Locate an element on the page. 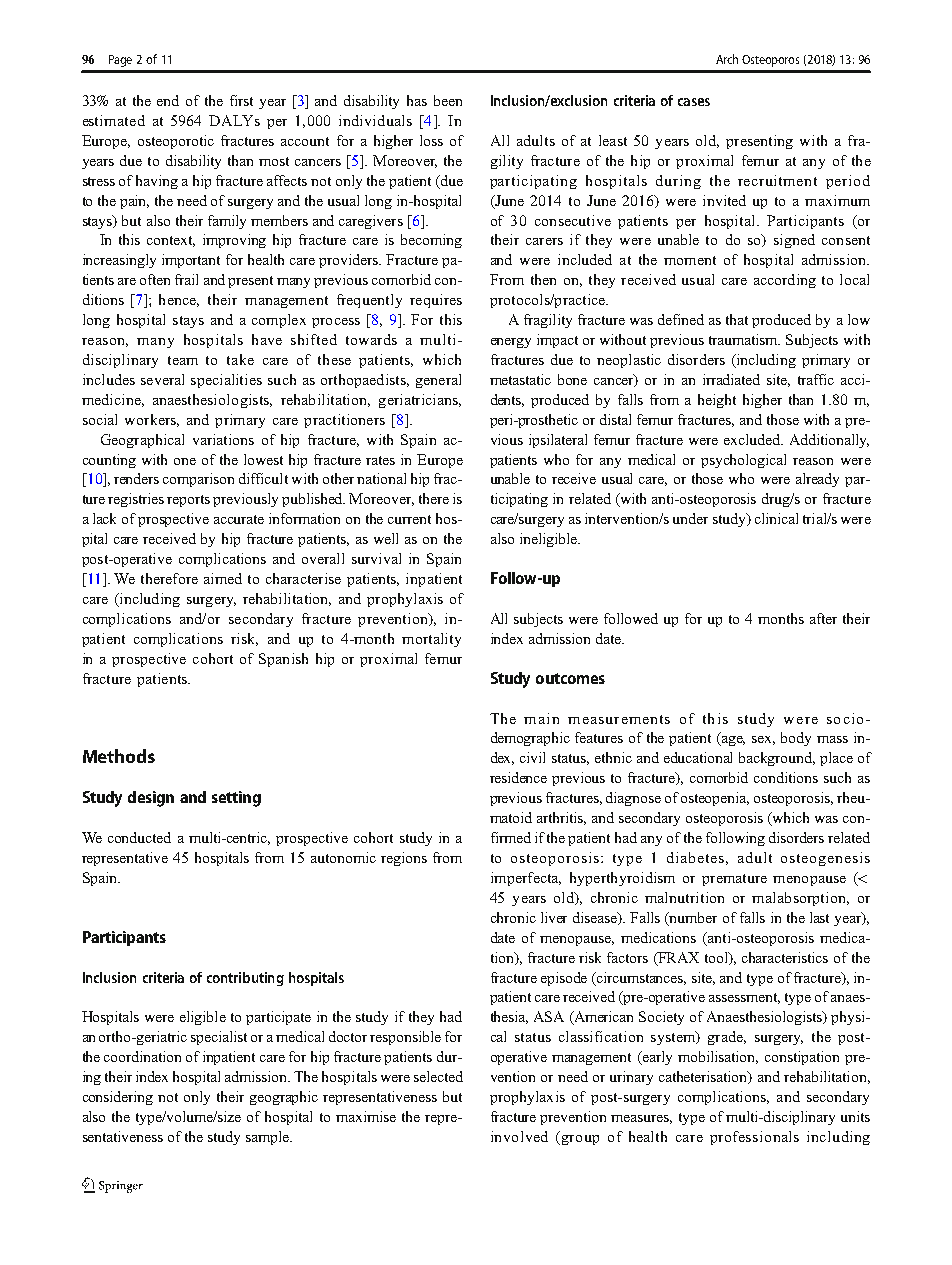 This page has height=1265, width=952. selected is located at coordinates (438, 1076).
